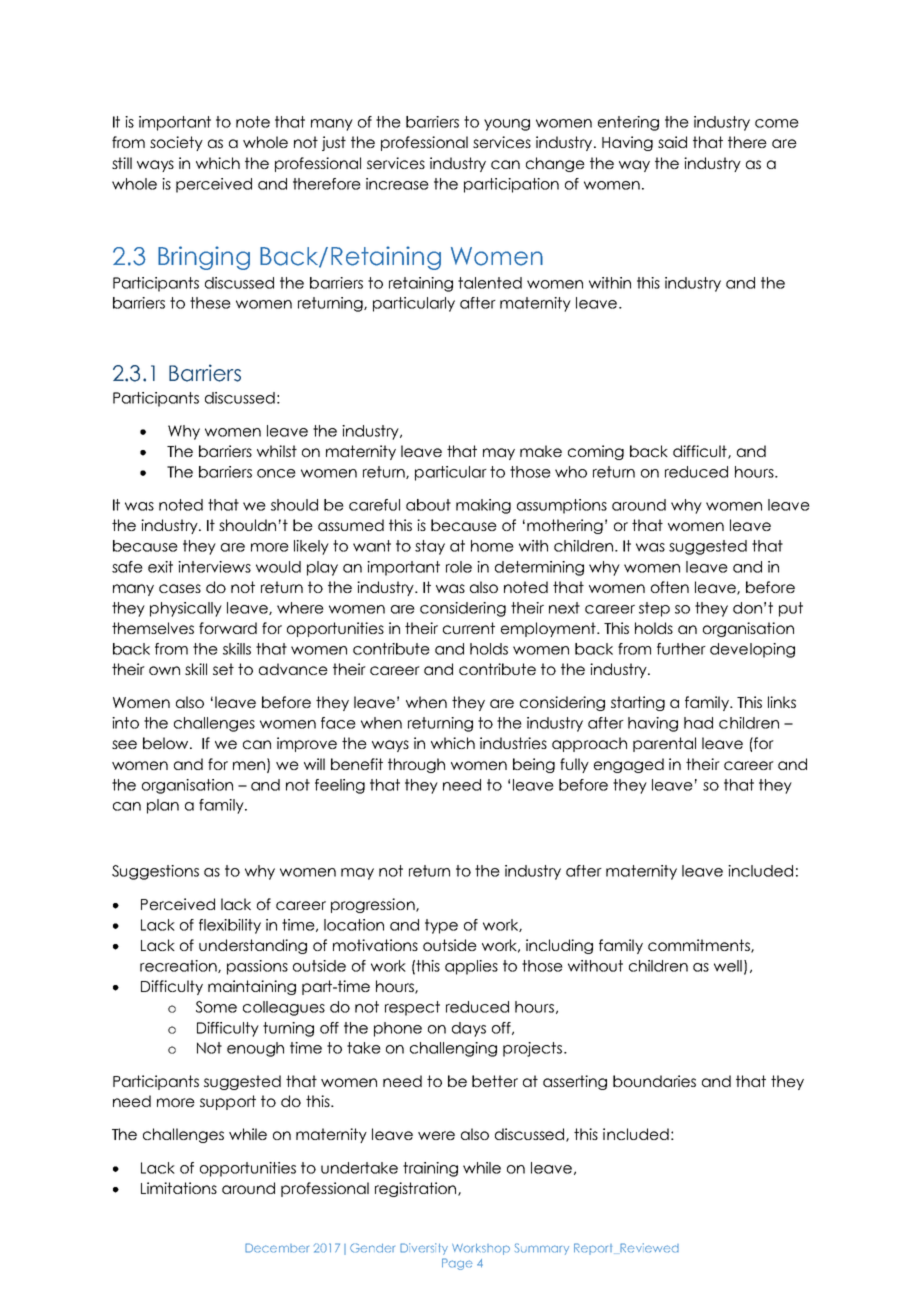  I want to click on parental, so click(664, 744).
